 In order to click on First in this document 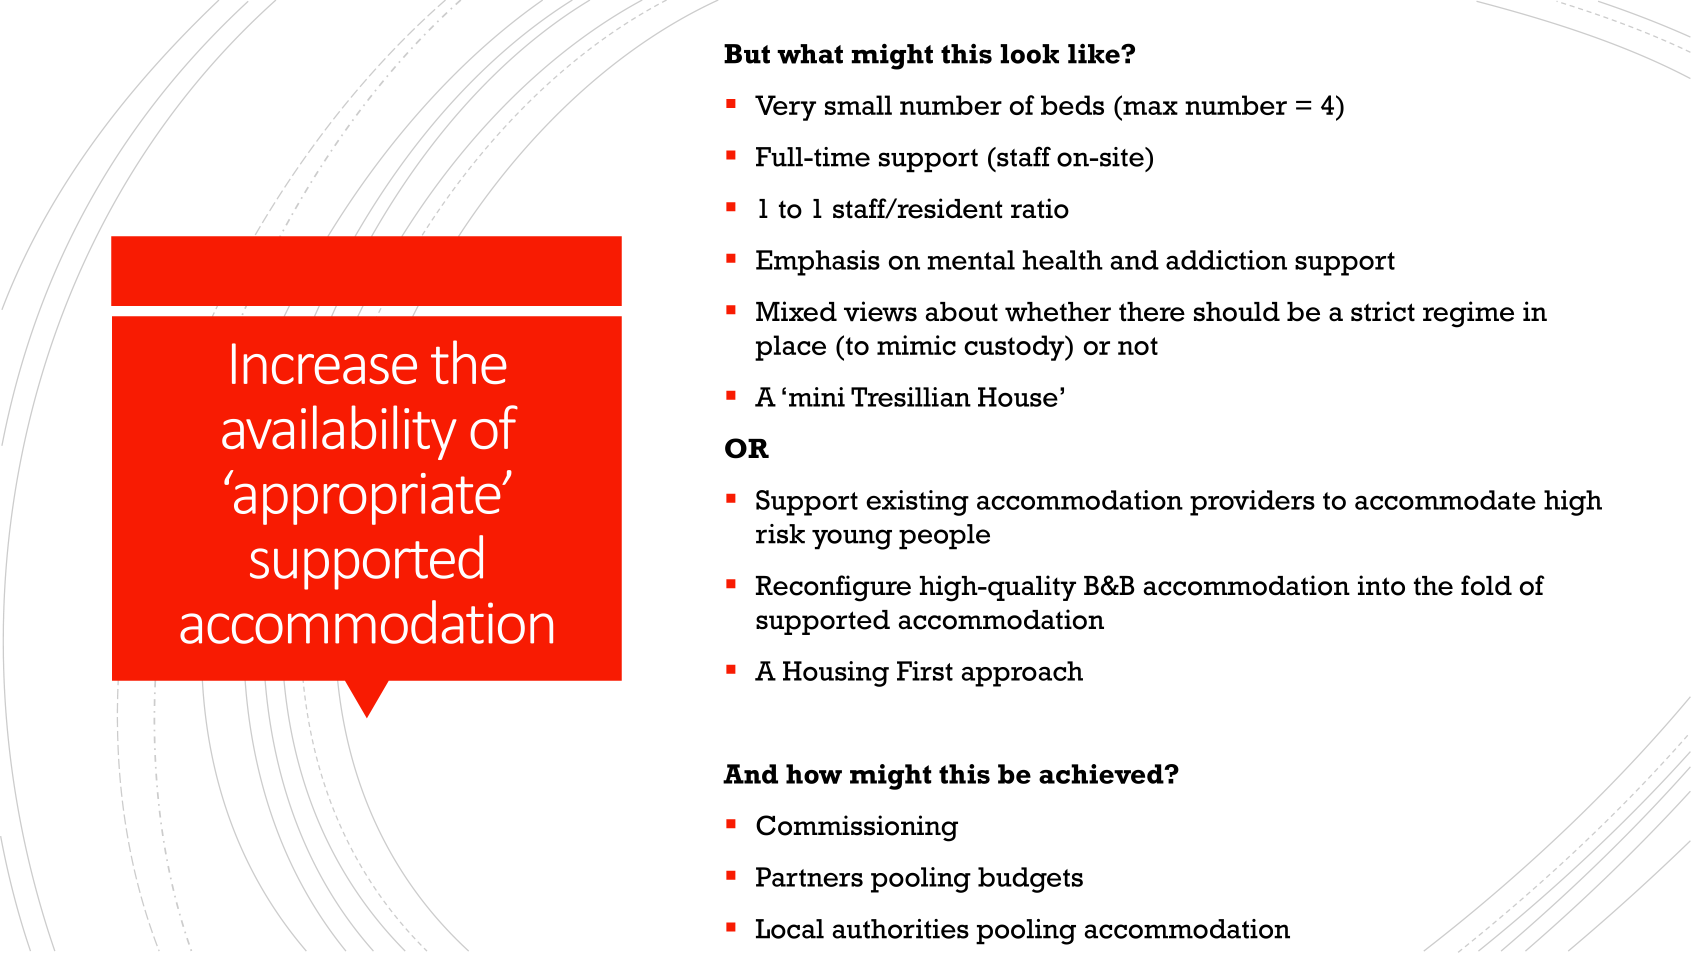, I will do `click(925, 671)`.
